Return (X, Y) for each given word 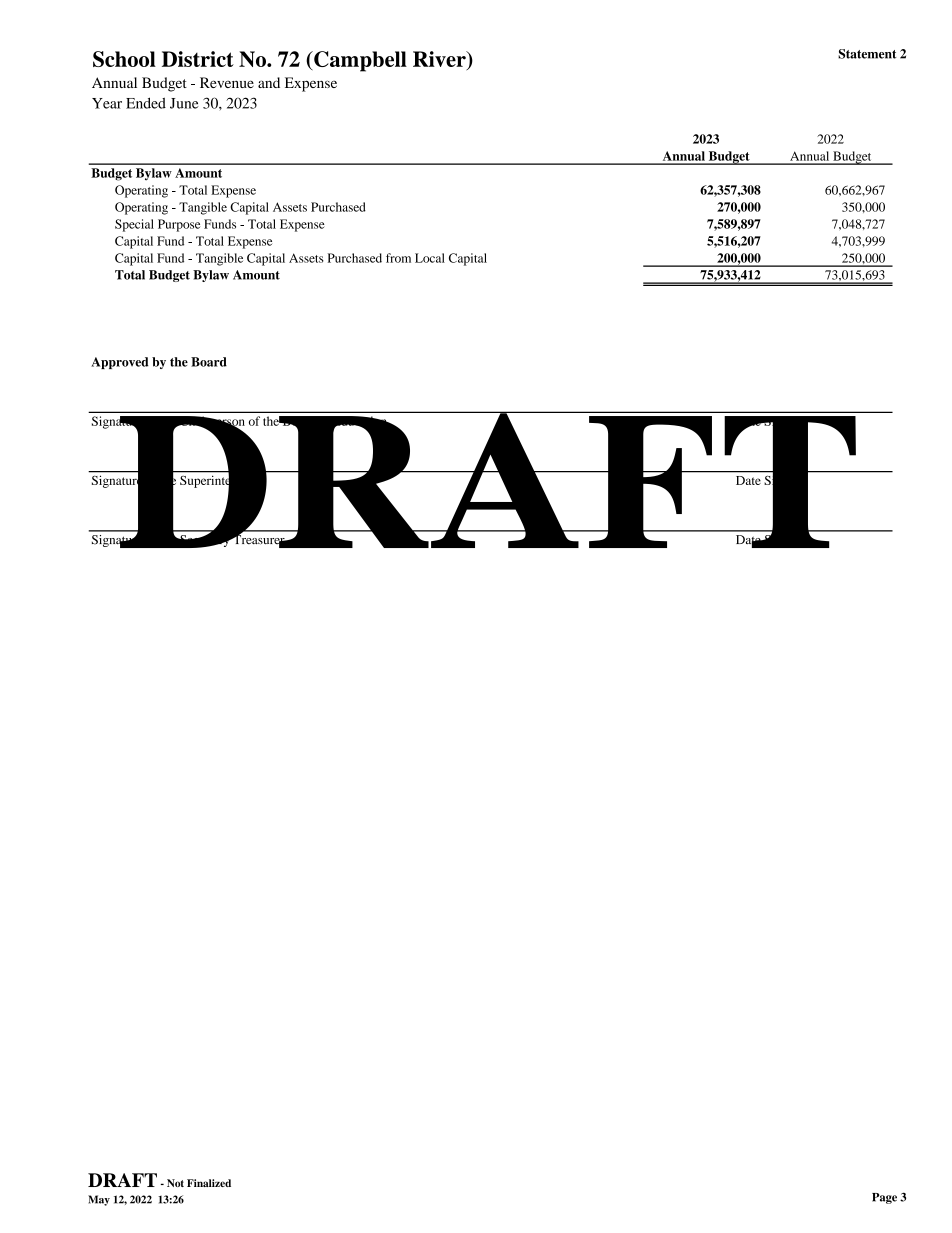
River (440, 59)
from (398, 258)
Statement (867, 54)
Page (884, 1198)
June (184, 103)
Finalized (209, 1183)
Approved (119, 363)
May (99, 1200)
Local (430, 258)
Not (175, 1183)
